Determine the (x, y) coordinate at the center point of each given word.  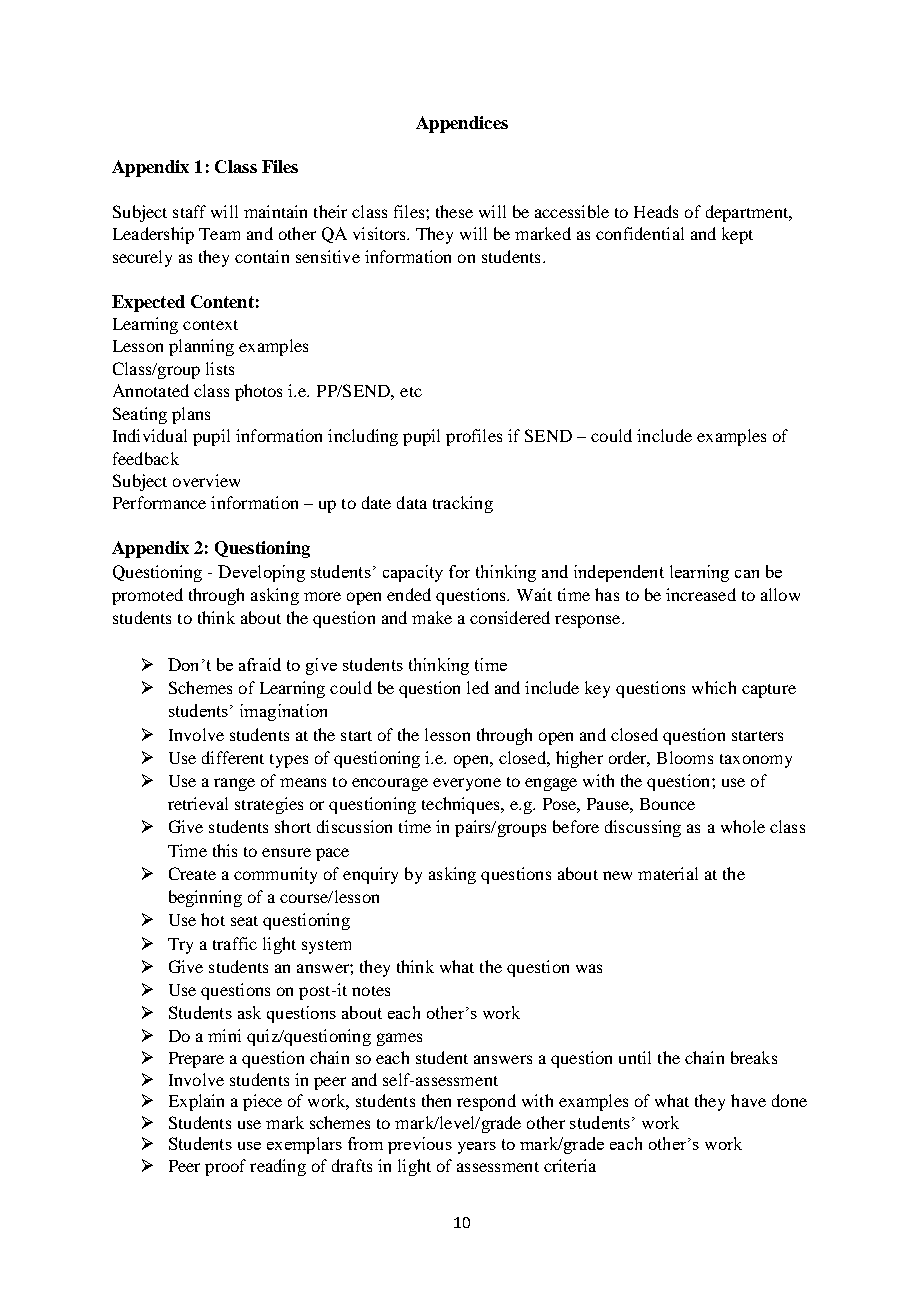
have (748, 1100)
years (477, 1148)
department (748, 213)
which (714, 687)
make (432, 617)
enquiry (370, 875)
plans (191, 415)
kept (737, 235)
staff (189, 211)
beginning (205, 898)
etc (411, 392)
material (668, 873)
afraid (260, 664)
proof (225, 1167)
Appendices (462, 124)
